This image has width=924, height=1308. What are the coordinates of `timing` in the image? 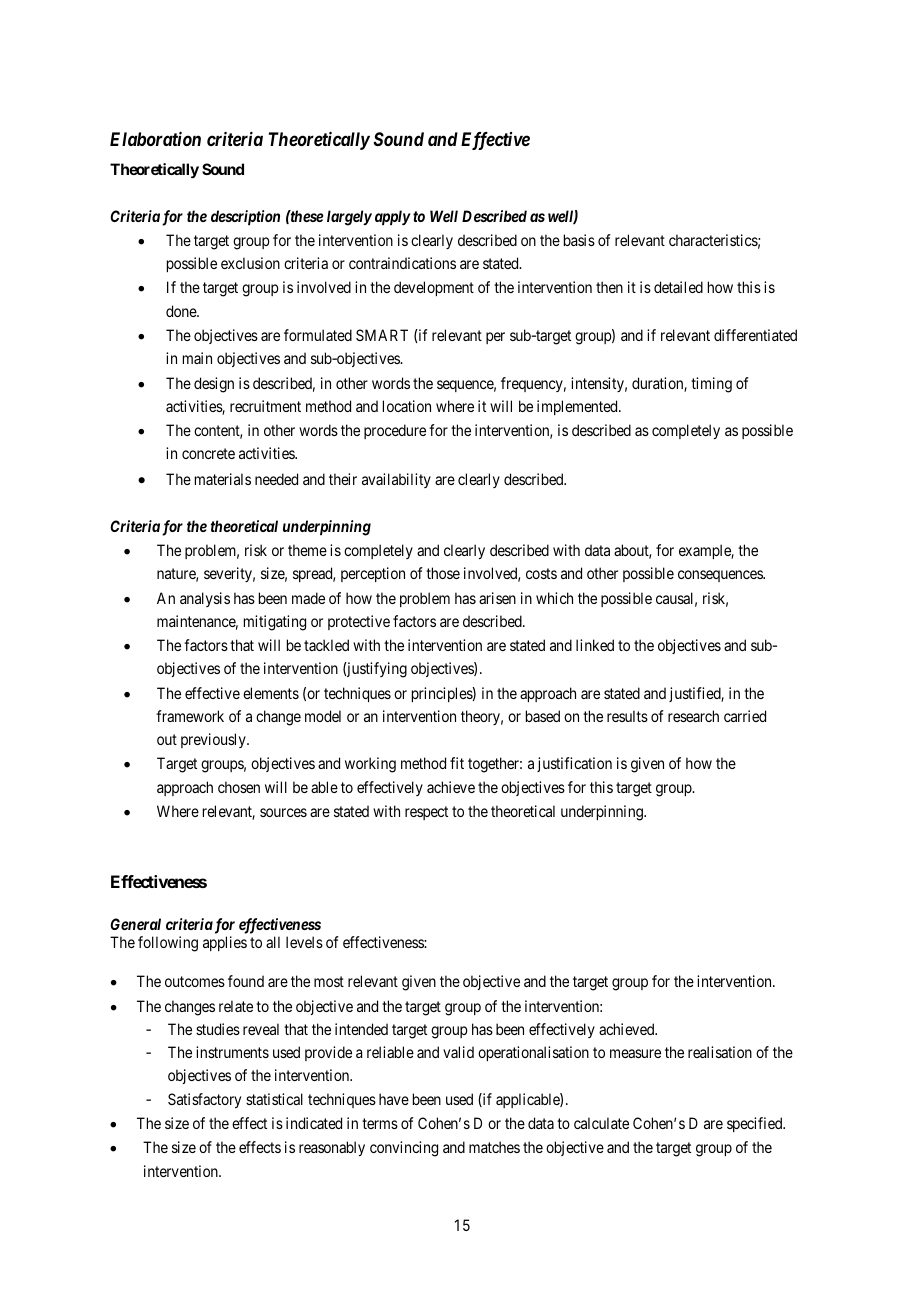 It's located at (711, 385).
